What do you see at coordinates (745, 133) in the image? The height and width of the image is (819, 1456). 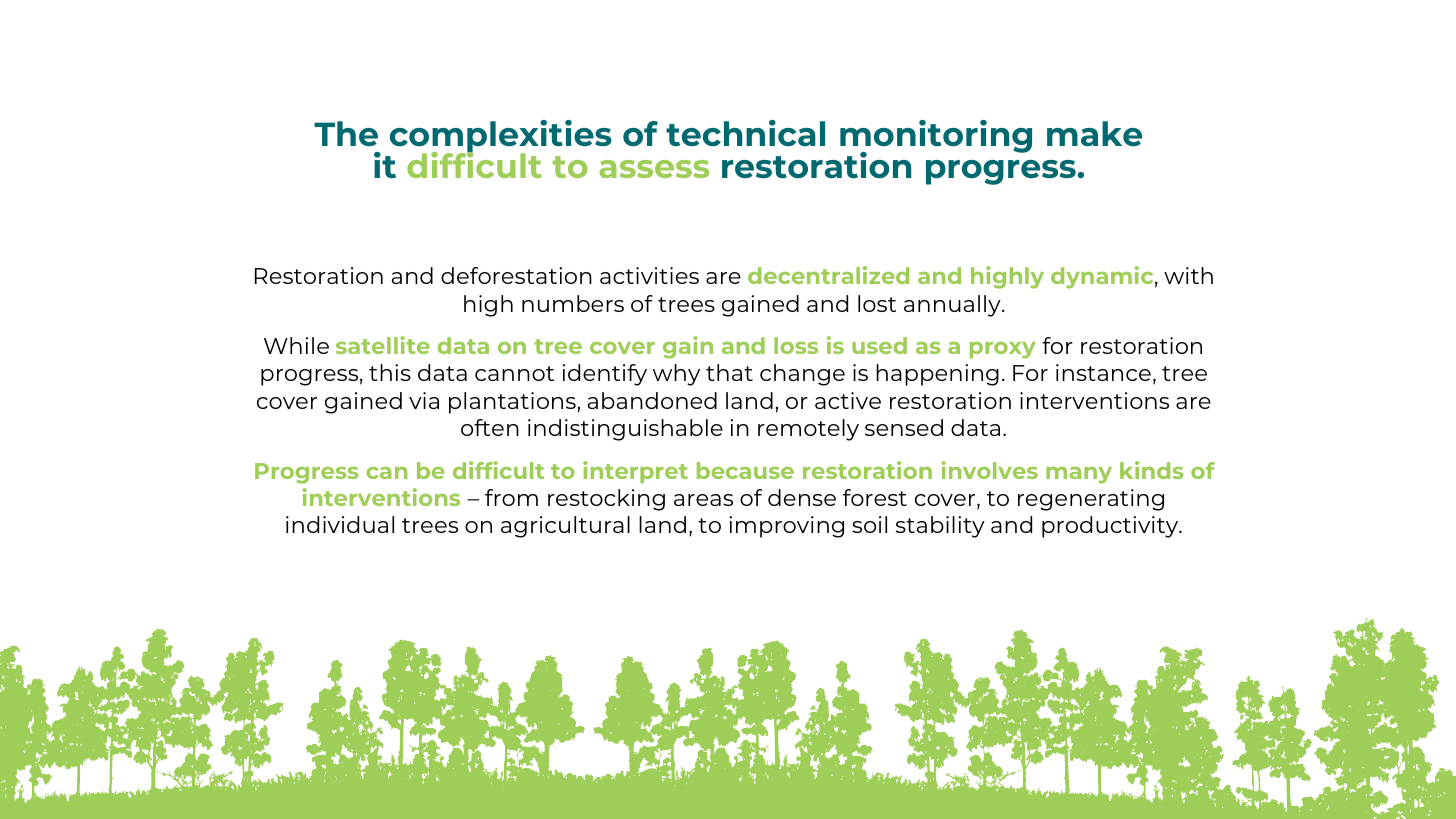 I see `technical` at bounding box center [745, 133].
